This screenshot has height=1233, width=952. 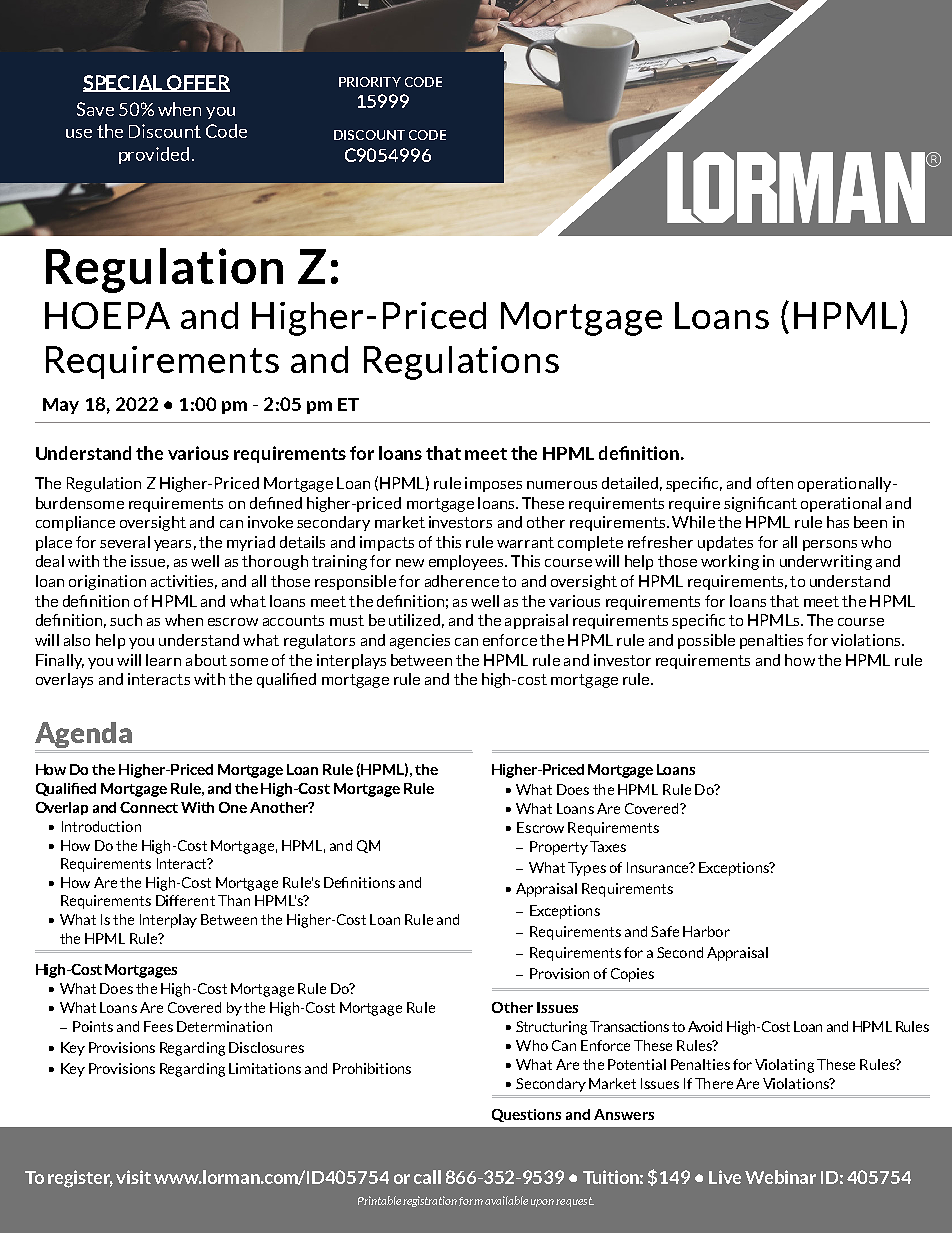 What do you see at coordinates (775, 483) in the screenshot?
I see `often` at bounding box center [775, 483].
